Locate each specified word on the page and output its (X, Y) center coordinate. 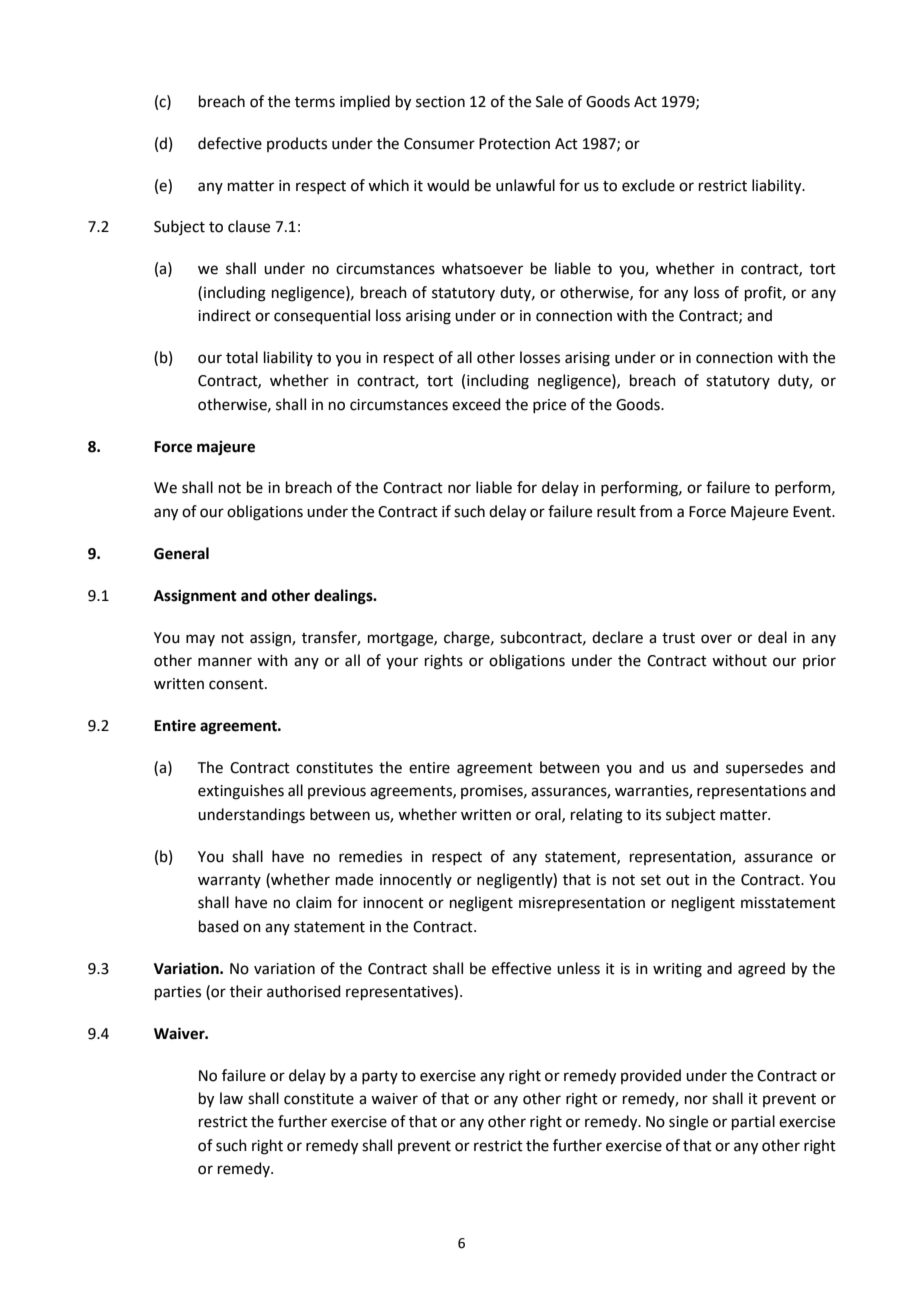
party (380, 1077)
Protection (514, 144)
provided (651, 1076)
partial (753, 1122)
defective (230, 143)
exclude (648, 185)
